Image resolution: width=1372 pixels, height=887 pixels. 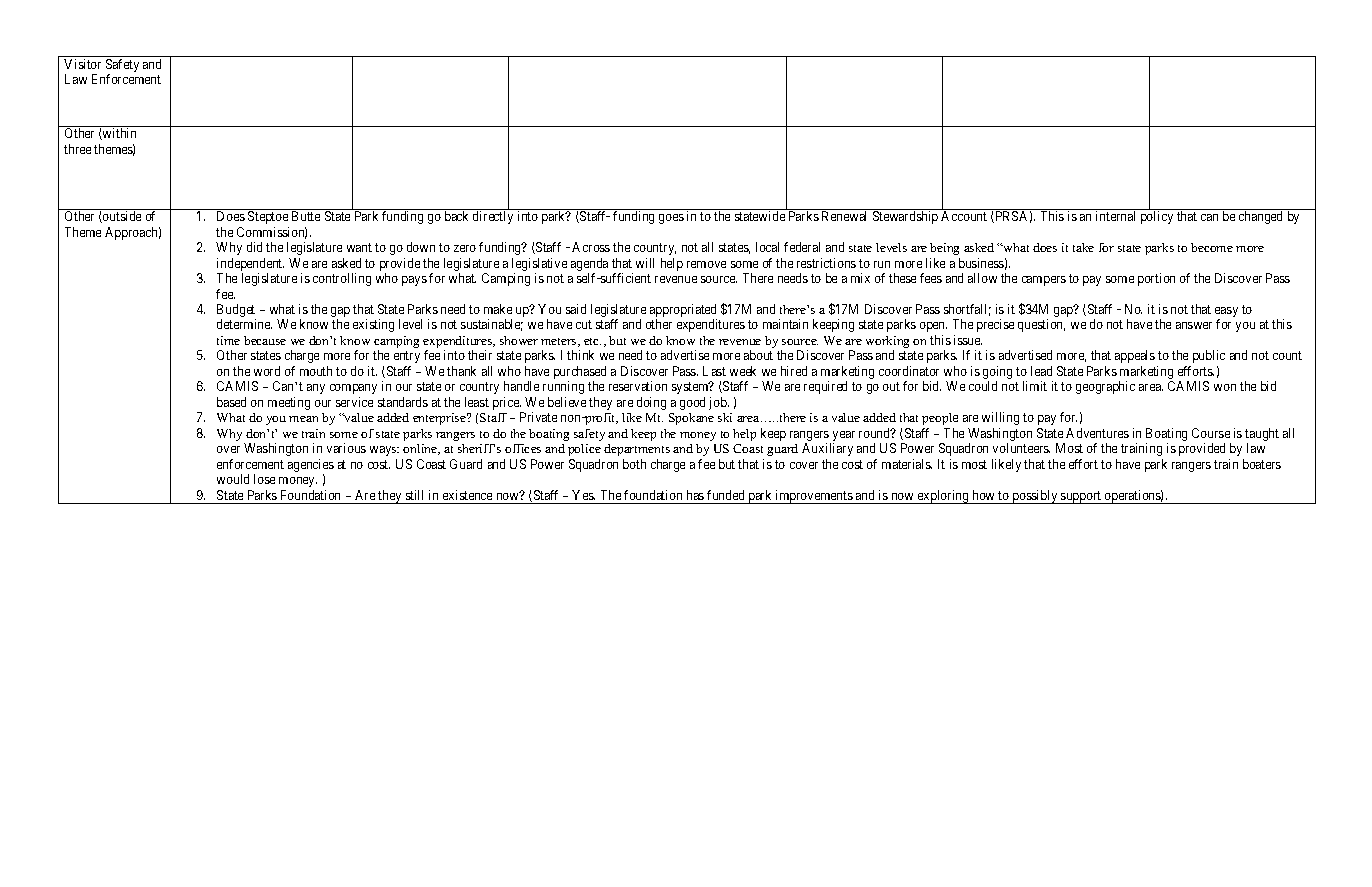 I want to click on take, so click(x=1083, y=247).
